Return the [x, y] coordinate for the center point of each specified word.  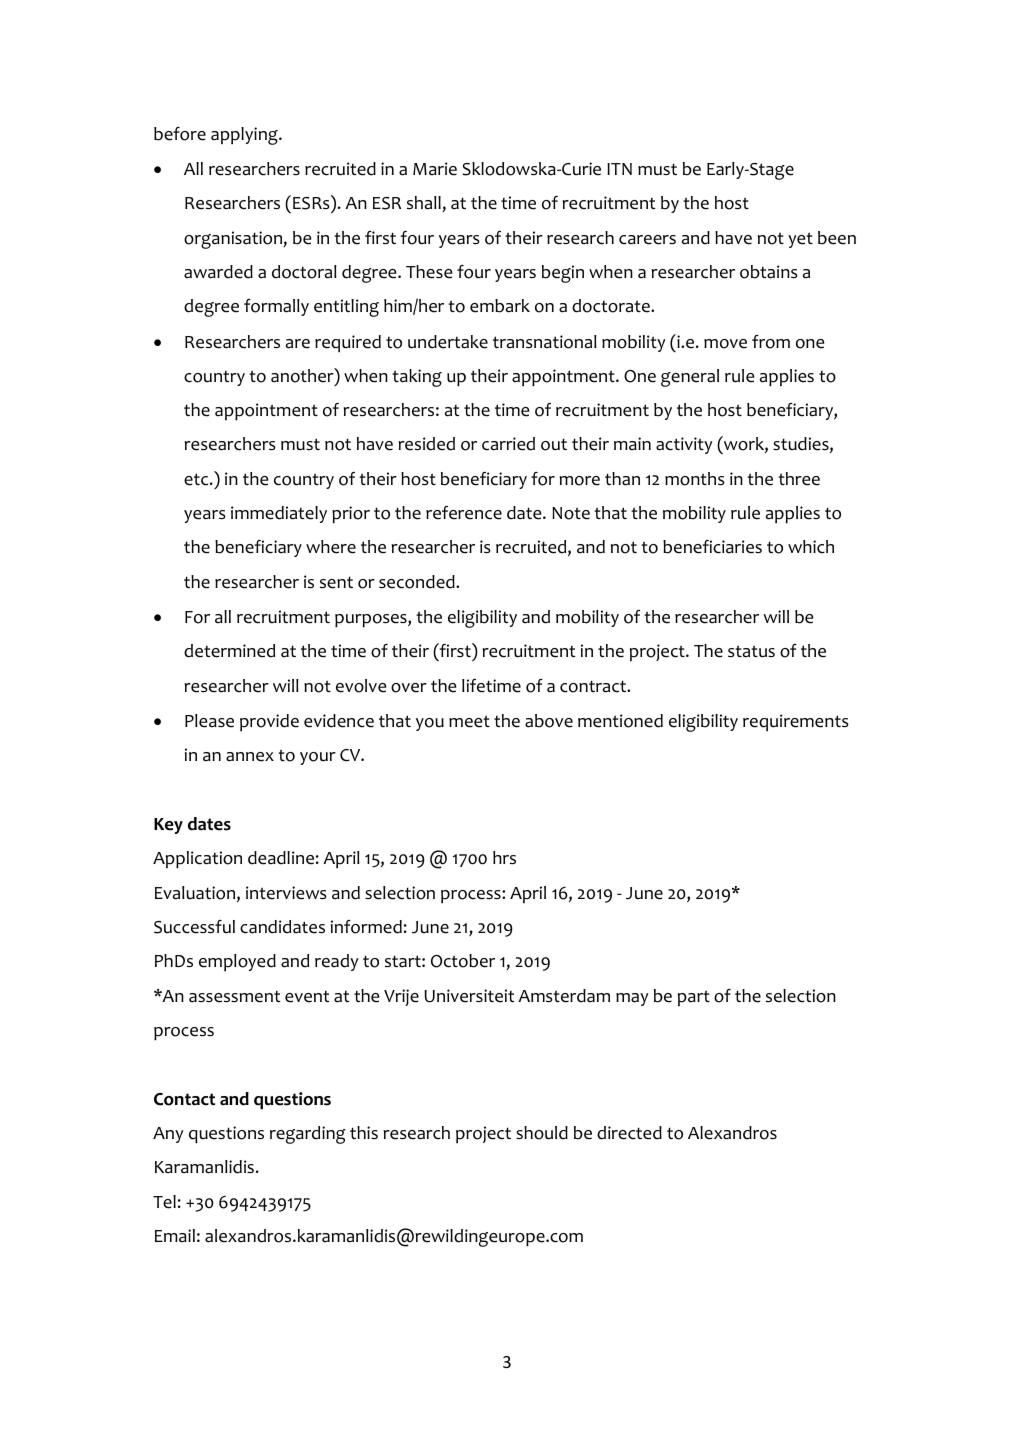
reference [464, 513]
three [799, 479]
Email [175, 1236]
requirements [796, 722]
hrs [504, 857]
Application [197, 859]
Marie [435, 169]
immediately [279, 514]
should [542, 1133]
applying [245, 136]
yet [800, 240]
